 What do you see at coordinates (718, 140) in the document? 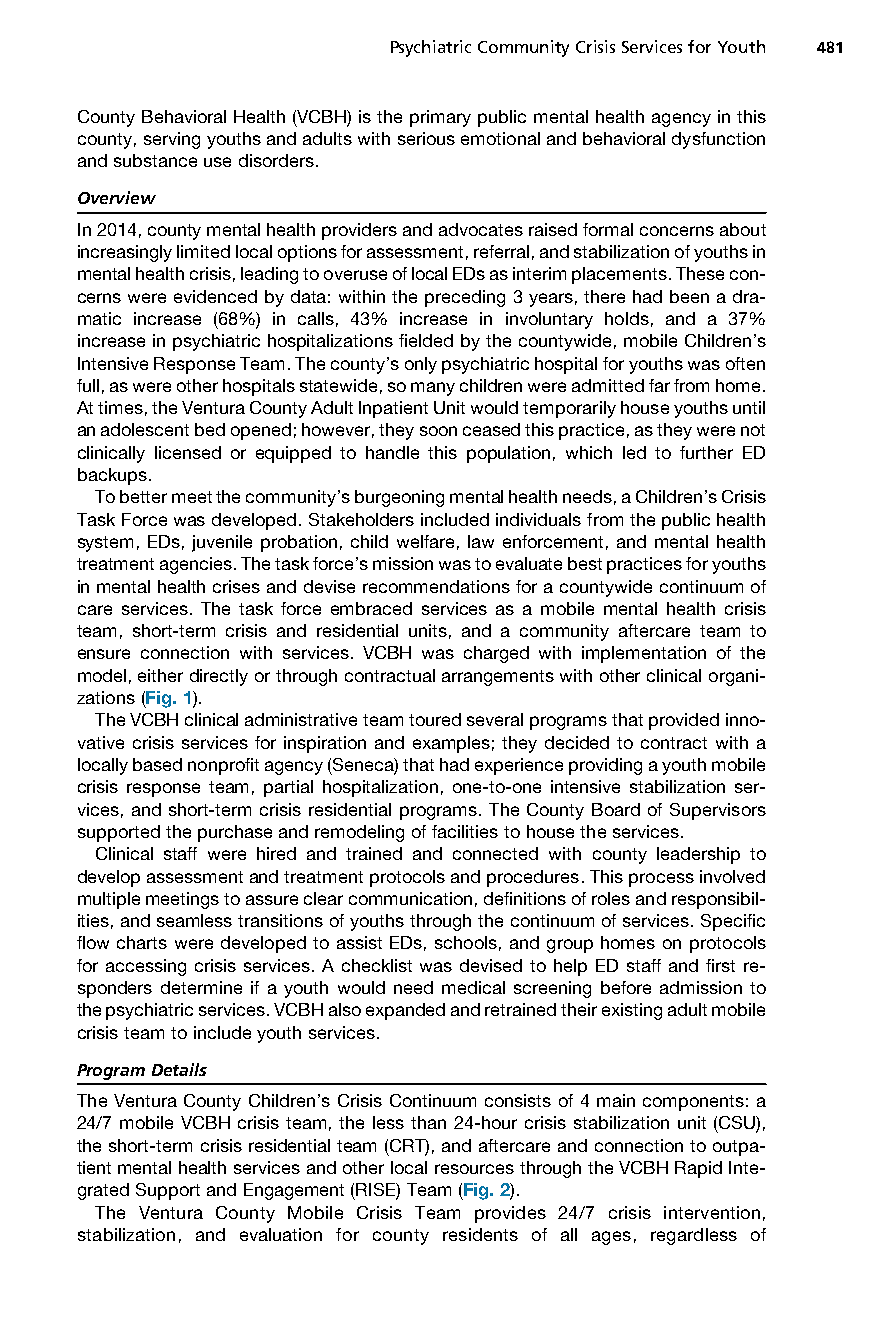
I see `dysfunction` at bounding box center [718, 140].
